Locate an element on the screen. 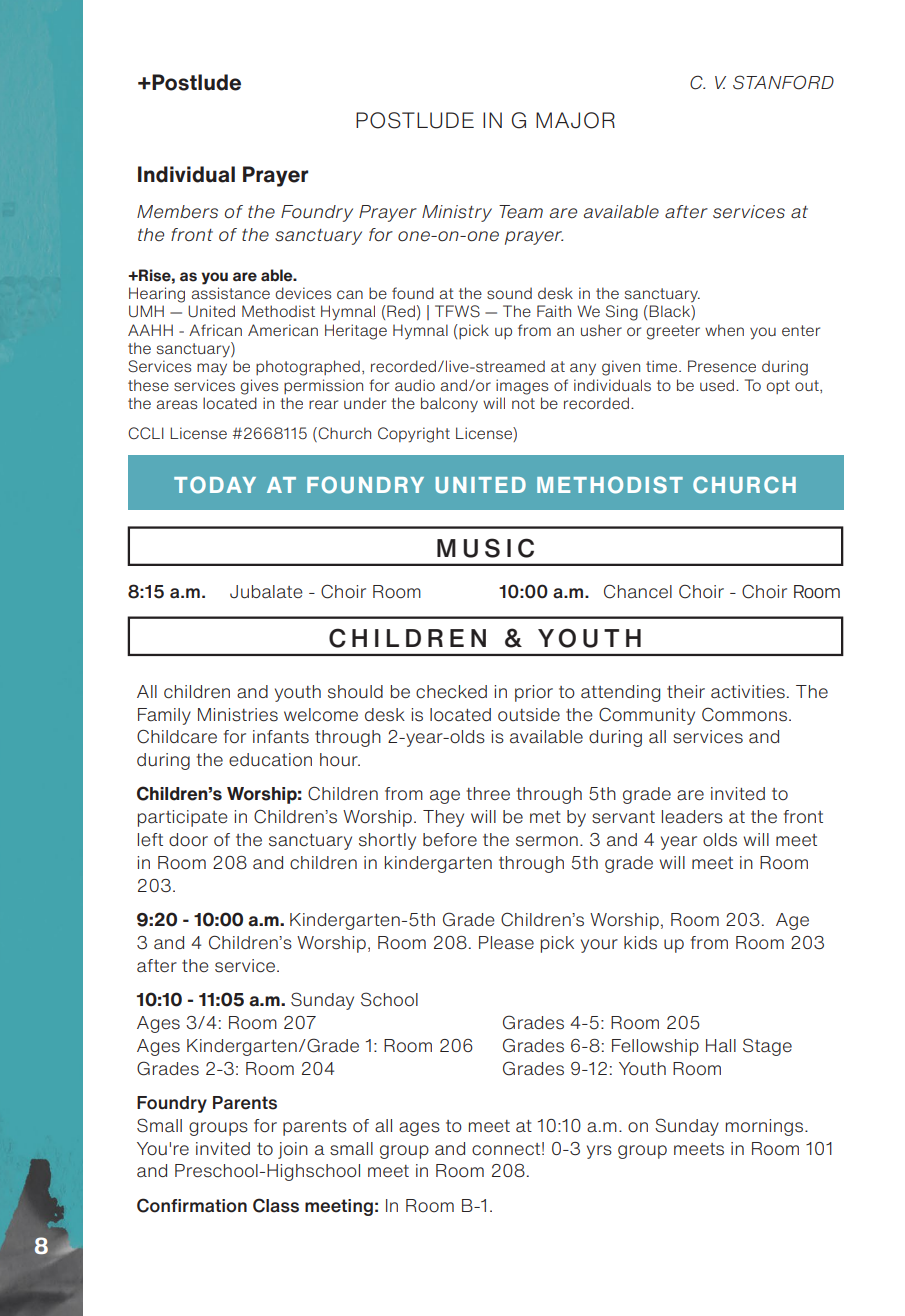  activities is located at coordinates (748, 692).
